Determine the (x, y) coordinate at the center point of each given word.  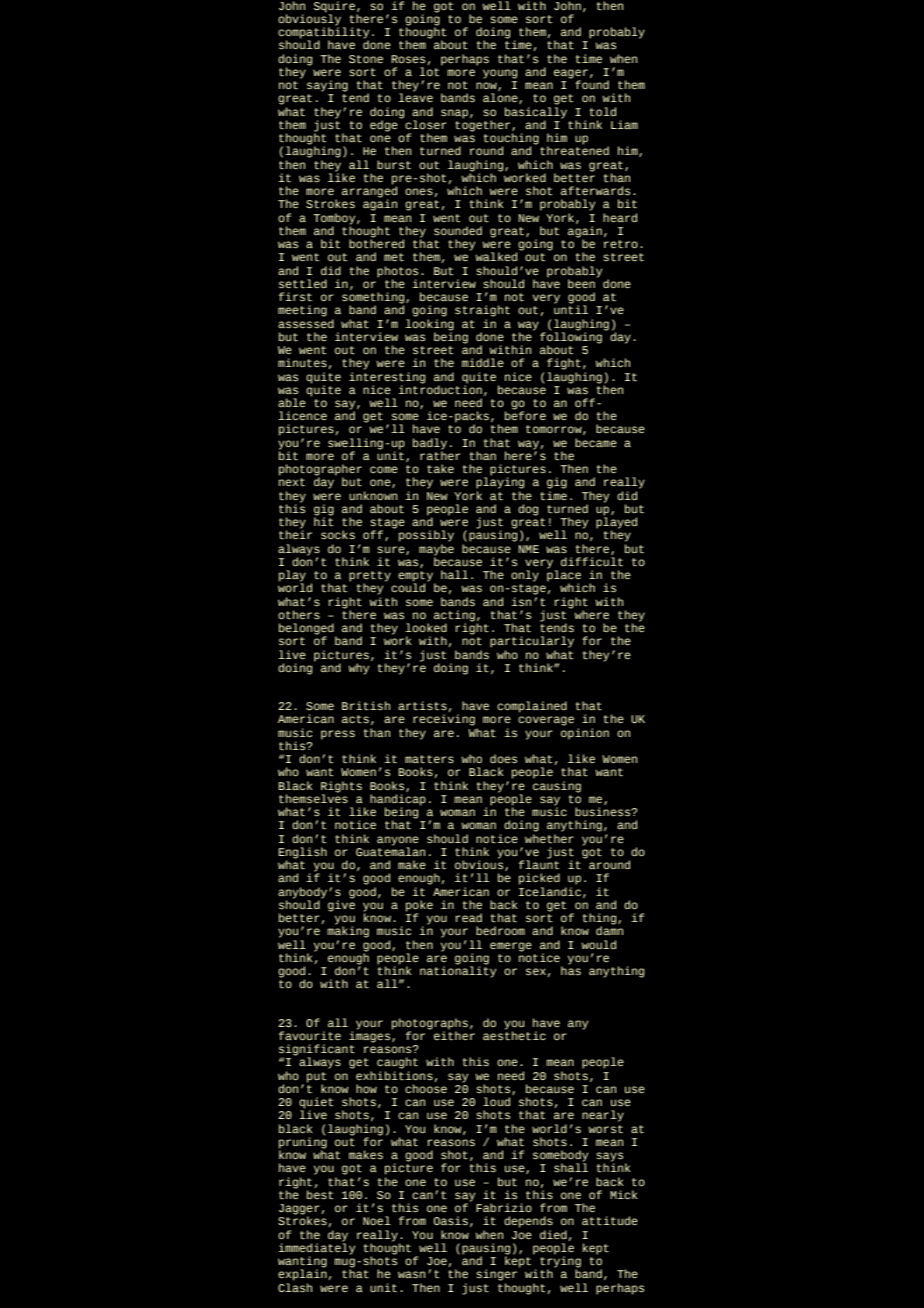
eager (571, 75)
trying (560, 1262)
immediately (317, 1249)
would (599, 944)
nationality (458, 971)
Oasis (451, 1220)
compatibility (323, 33)
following (571, 338)
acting (454, 617)
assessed (306, 322)
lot (430, 70)
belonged (307, 630)
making (348, 931)
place (564, 576)
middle (483, 362)
